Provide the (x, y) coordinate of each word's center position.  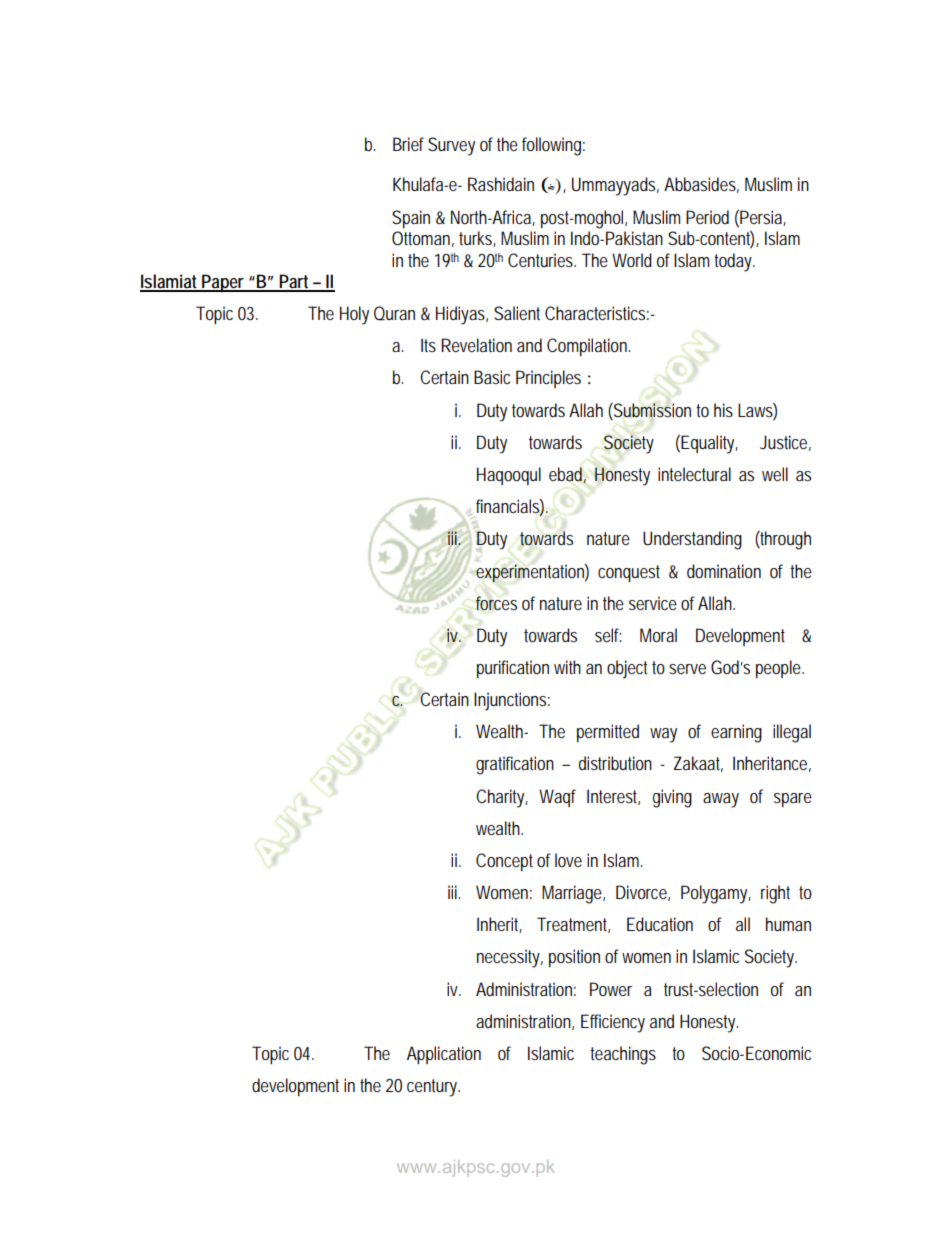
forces (496, 603)
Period (707, 217)
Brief (408, 144)
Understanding (692, 540)
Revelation (476, 345)
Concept (504, 862)
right (775, 894)
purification (513, 669)
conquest (629, 573)
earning (736, 733)
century (433, 1088)
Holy (354, 315)
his (723, 410)
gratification (515, 765)
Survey (451, 146)
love (568, 860)
